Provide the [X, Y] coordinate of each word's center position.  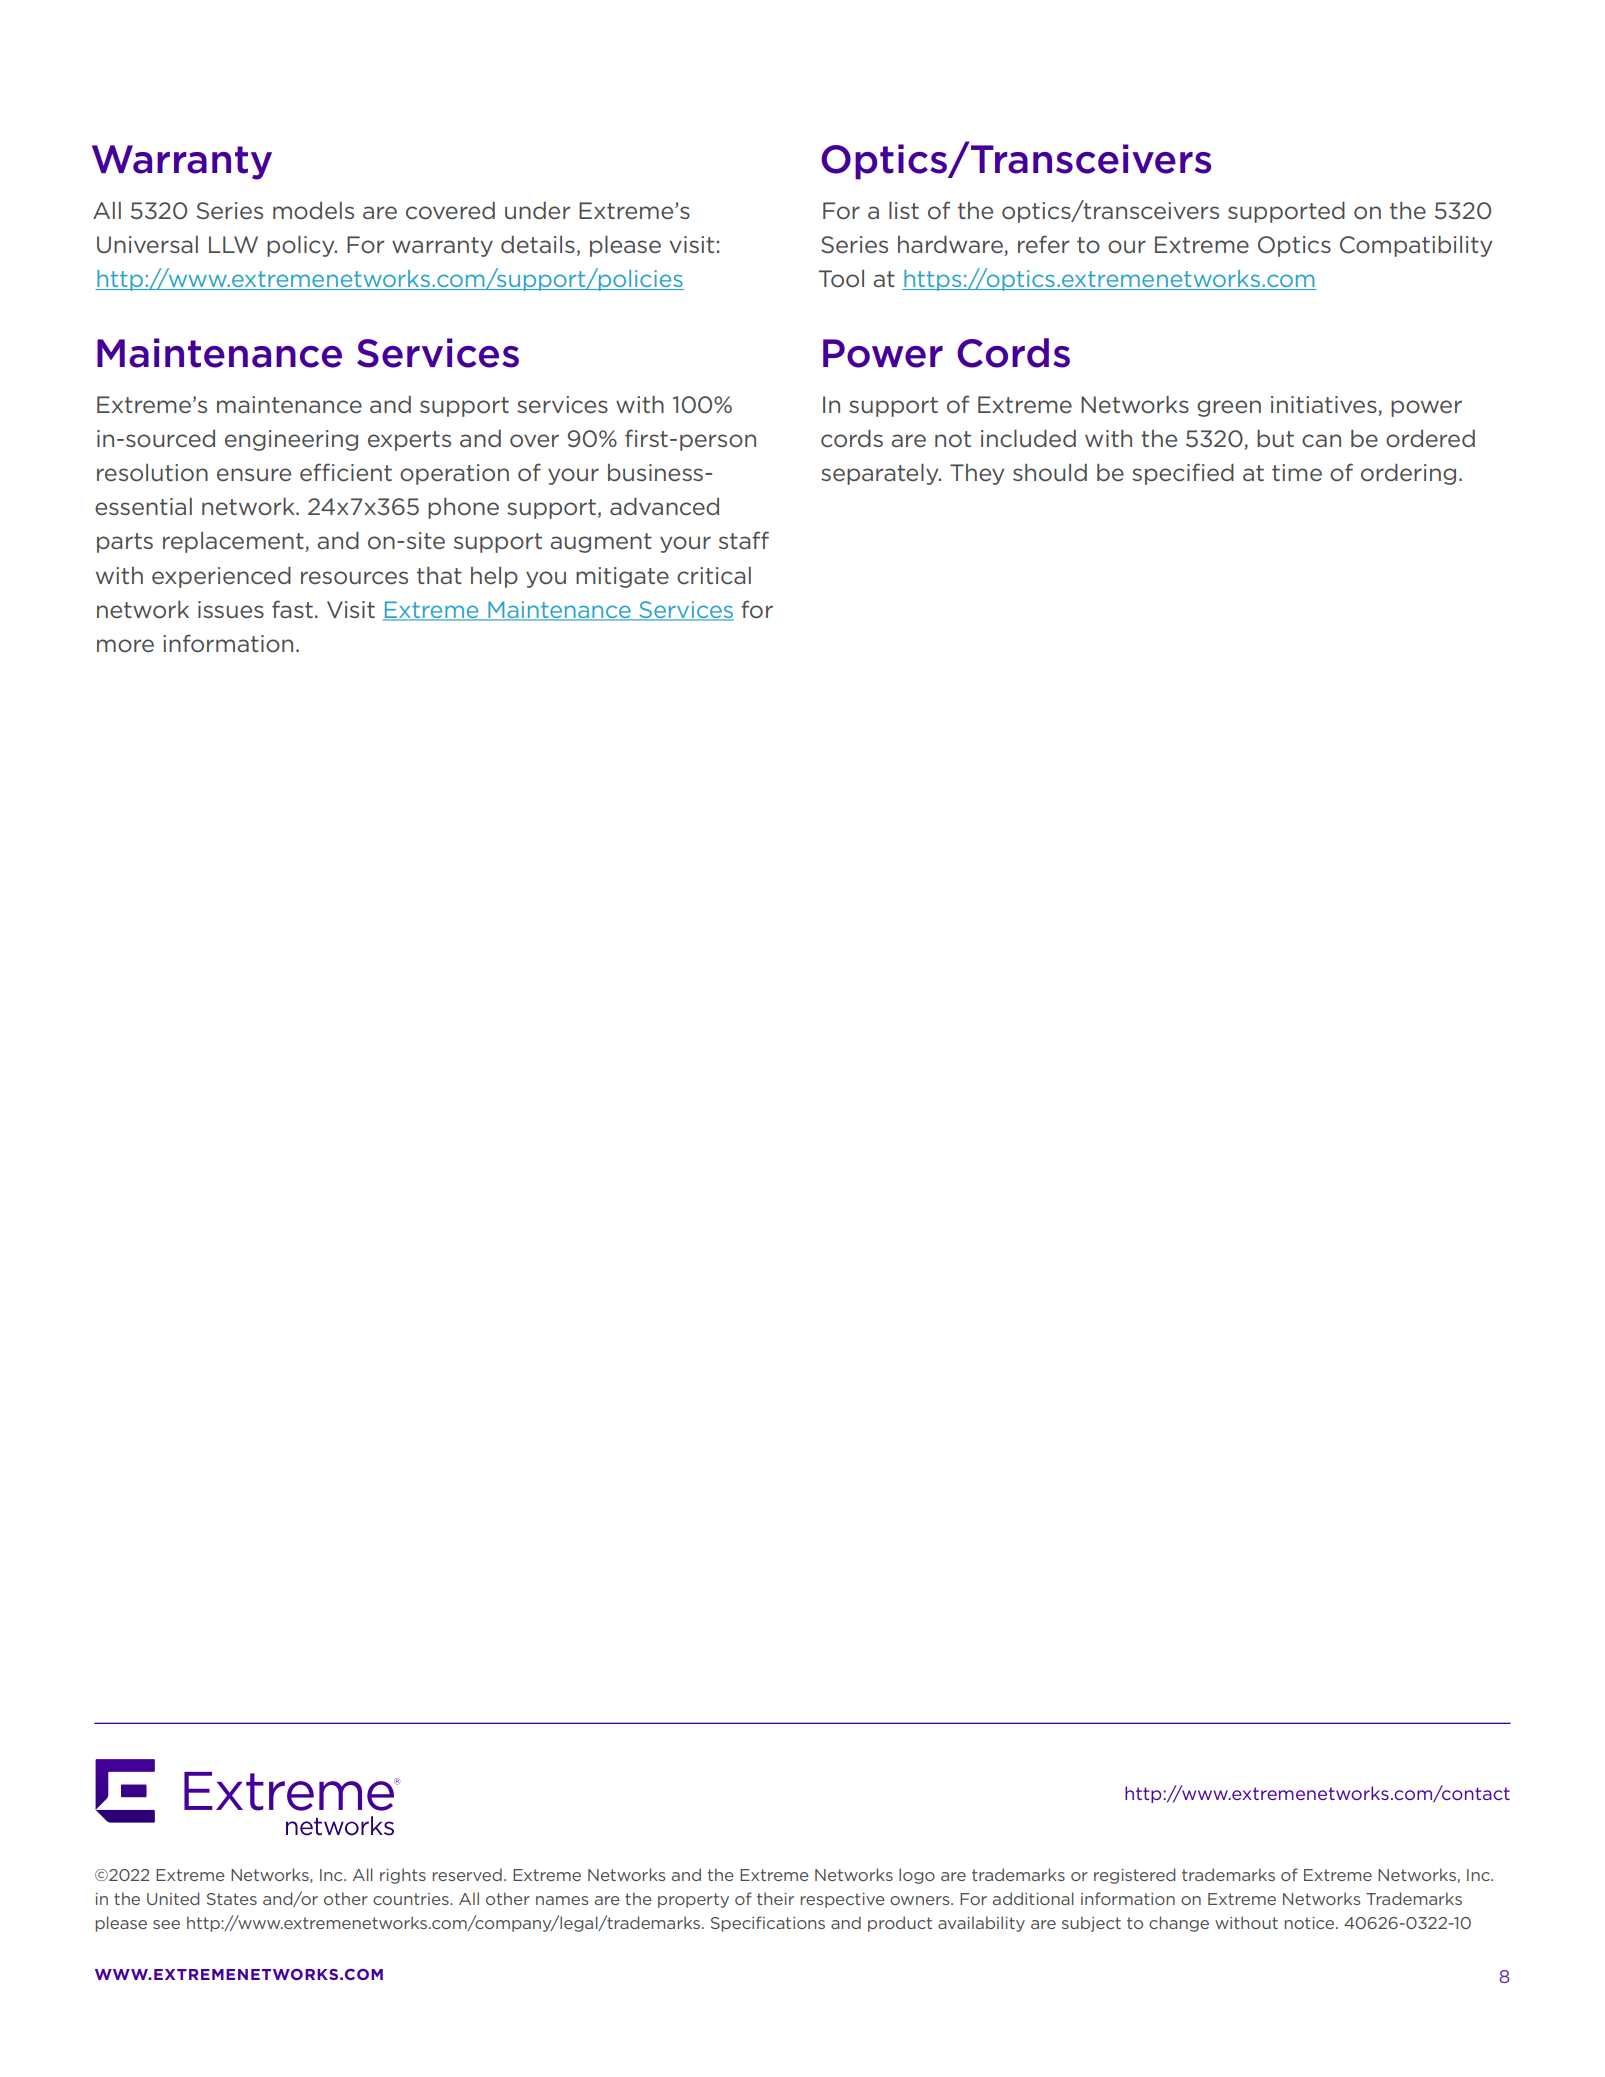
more [125, 646]
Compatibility [1416, 246]
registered [1134, 1876]
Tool [841, 279]
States [232, 1899]
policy [302, 246]
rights [403, 1876]
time [1297, 473]
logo [917, 1876]
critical [714, 576]
